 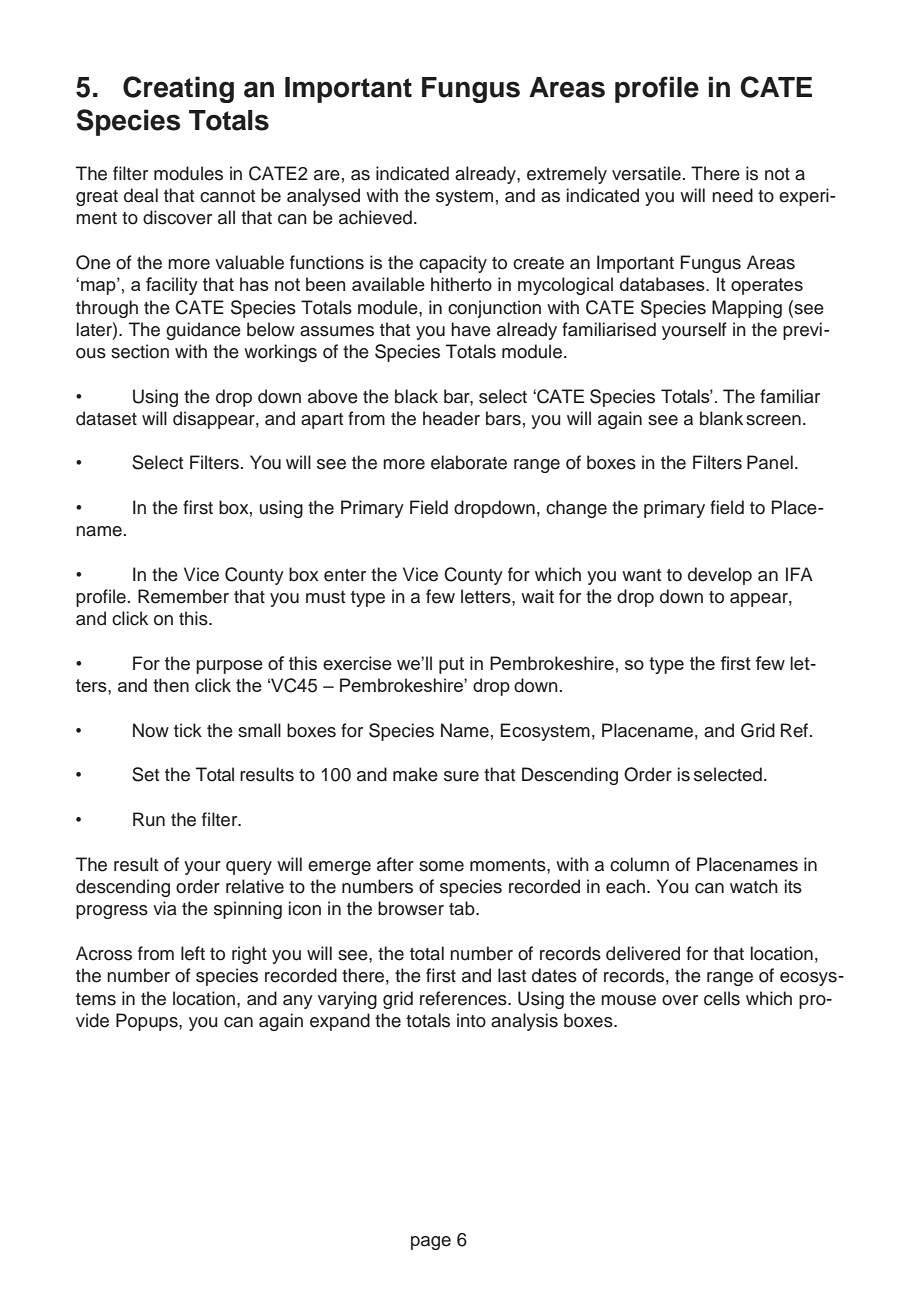 I want to click on Run, so click(x=149, y=819).
